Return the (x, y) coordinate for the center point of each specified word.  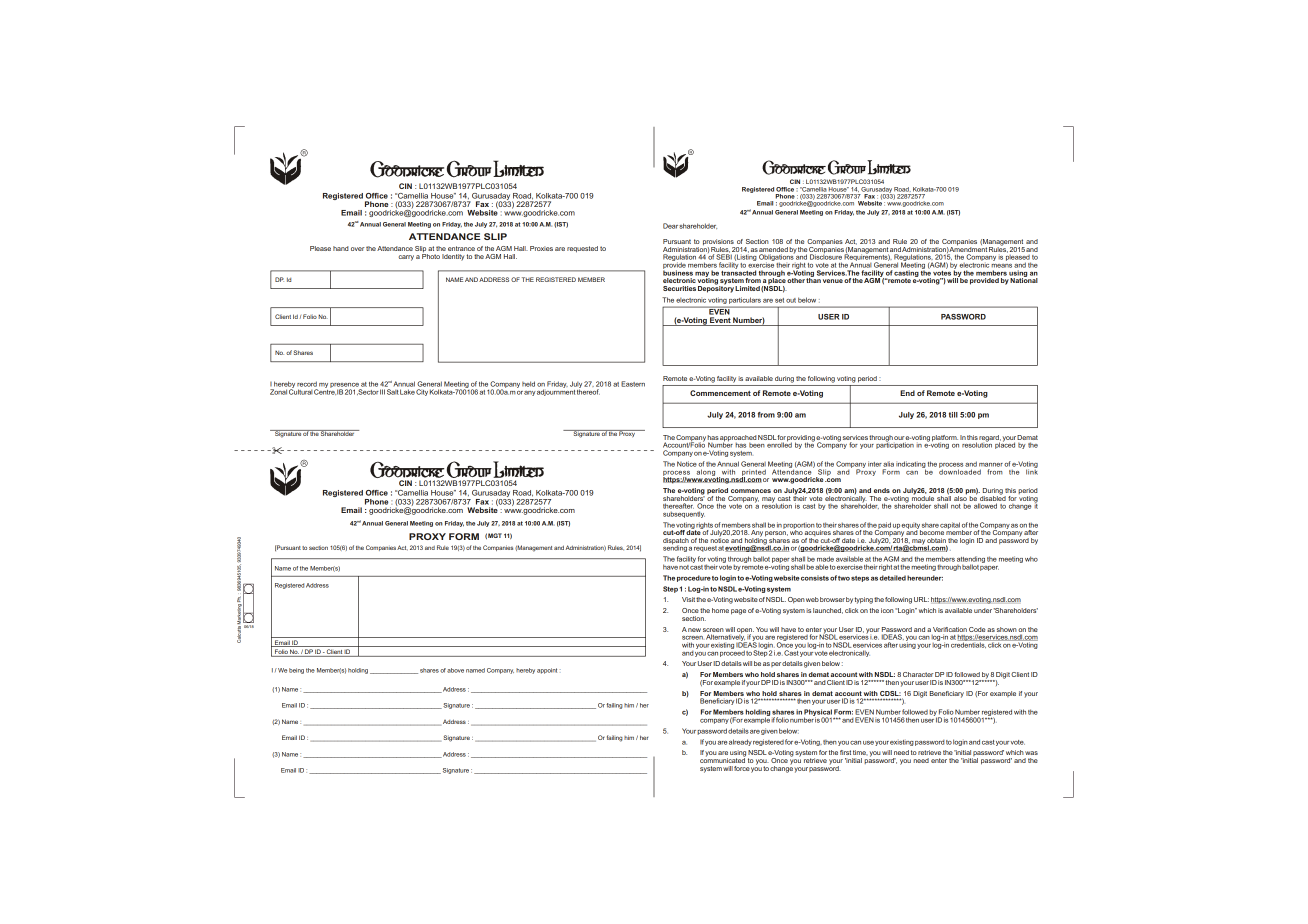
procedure (694, 578)
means (1001, 266)
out (791, 300)
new (694, 630)
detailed (893, 578)
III (382, 392)
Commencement (720, 393)
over (357, 249)
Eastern (633, 384)
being (296, 671)
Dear (670, 226)
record (307, 384)
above (455, 670)
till (953, 415)
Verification (950, 629)
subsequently (684, 514)
